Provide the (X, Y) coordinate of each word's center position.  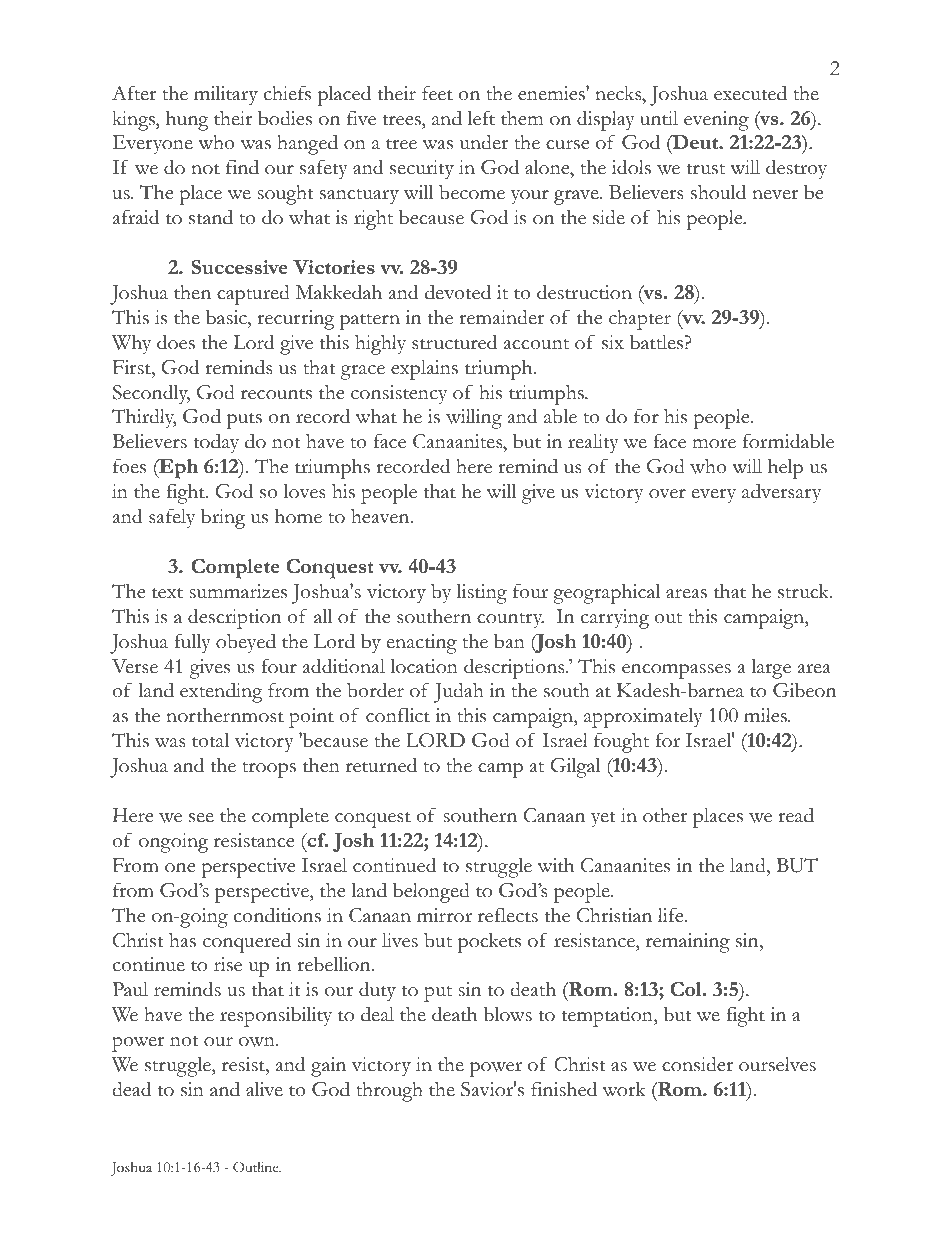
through (389, 1092)
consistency (399, 395)
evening (716, 121)
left (481, 118)
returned (381, 765)
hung (187, 121)
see (201, 818)
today (216, 443)
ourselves (777, 1064)
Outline (257, 1167)
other (665, 815)
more (714, 444)
